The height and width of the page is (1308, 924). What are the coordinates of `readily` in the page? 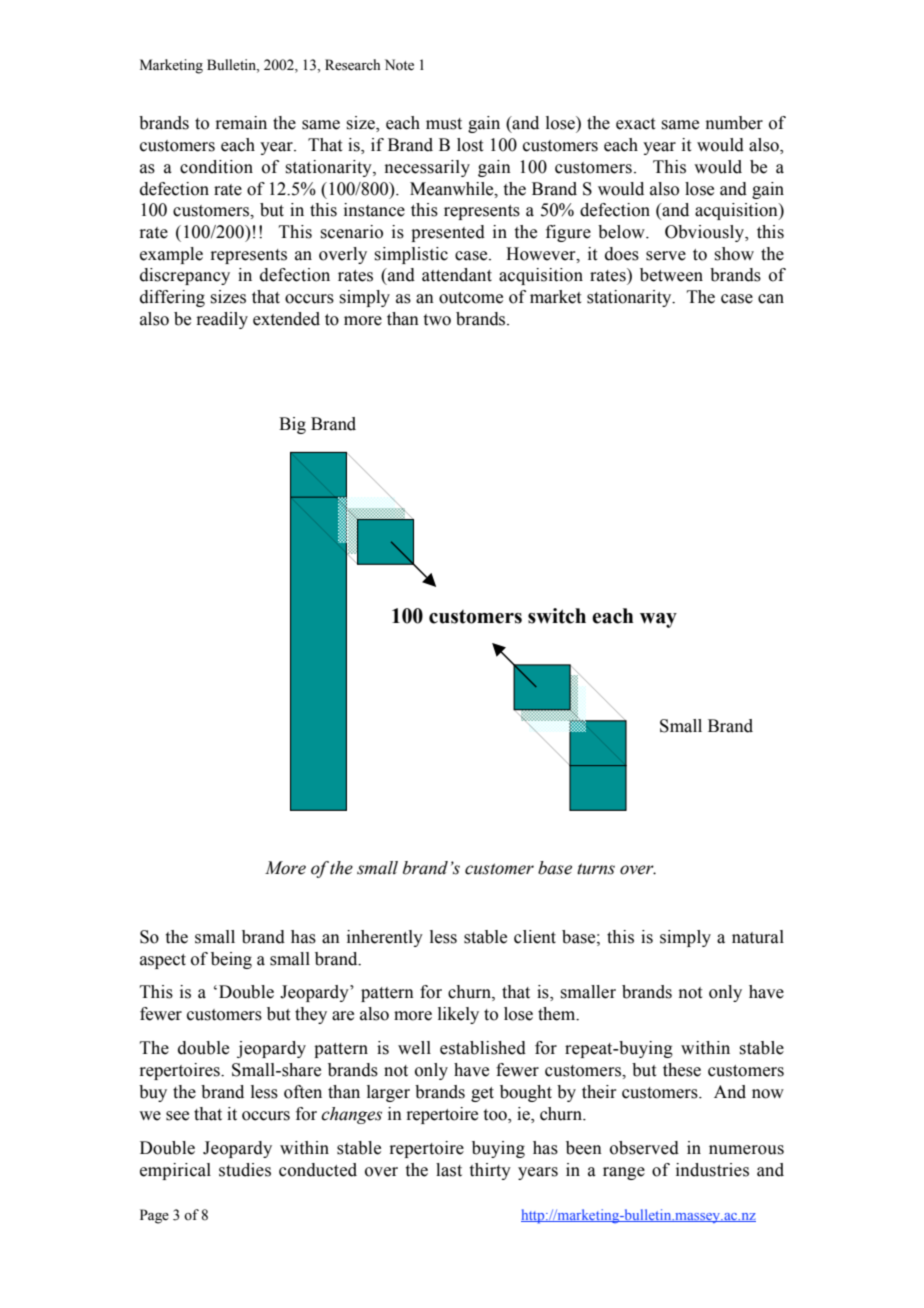 It's located at (222, 320).
